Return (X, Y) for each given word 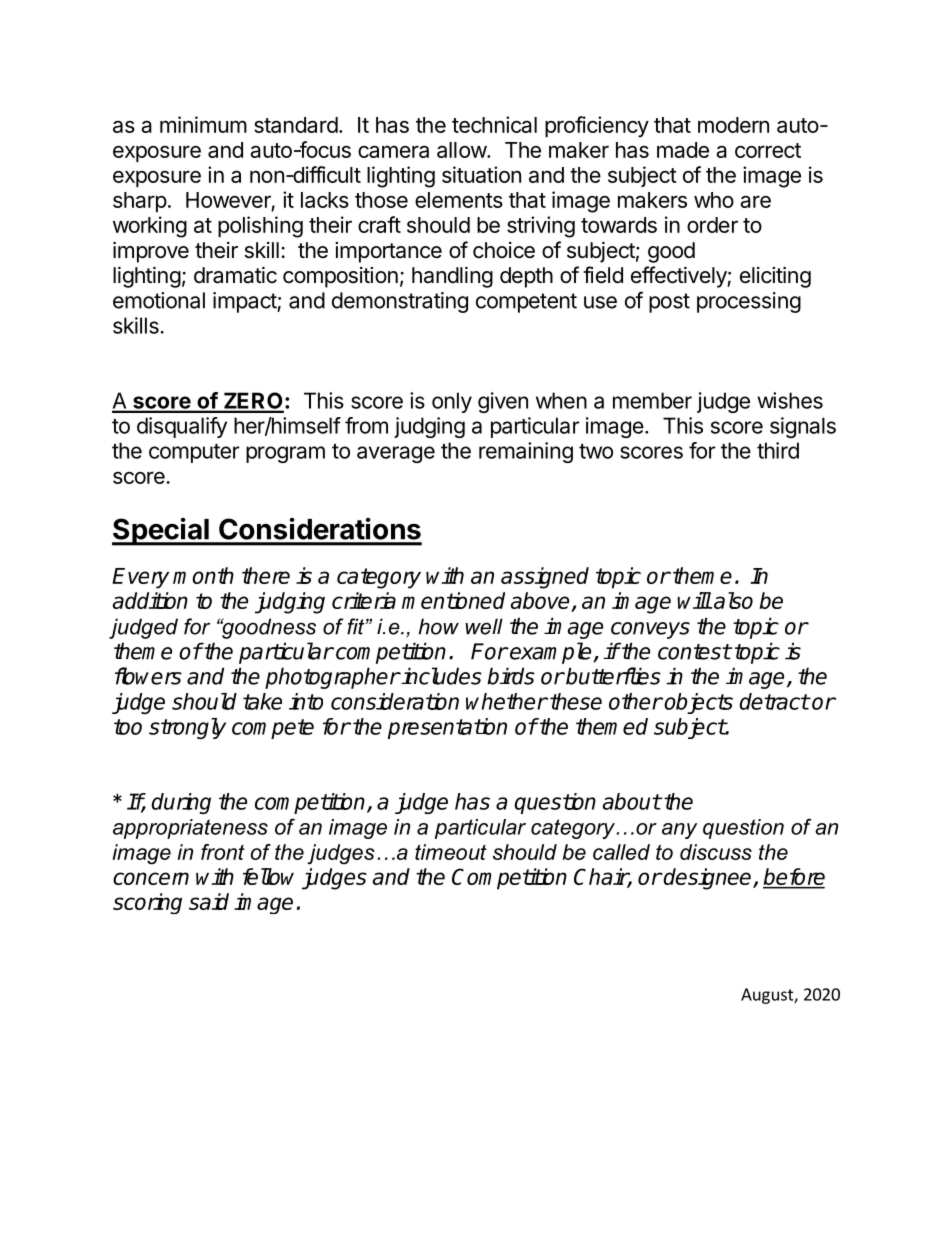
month (203, 575)
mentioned (453, 600)
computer (194, 453)
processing (749, 302)
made (683, 150)
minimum (203, 124)
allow (462, 150)
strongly (187, 728)
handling (452, 277)
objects (698, 703)
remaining (526, 452)
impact (245, 302)
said (209, 901)
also (732, 600)
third (778, 450)
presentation (447, 728)
